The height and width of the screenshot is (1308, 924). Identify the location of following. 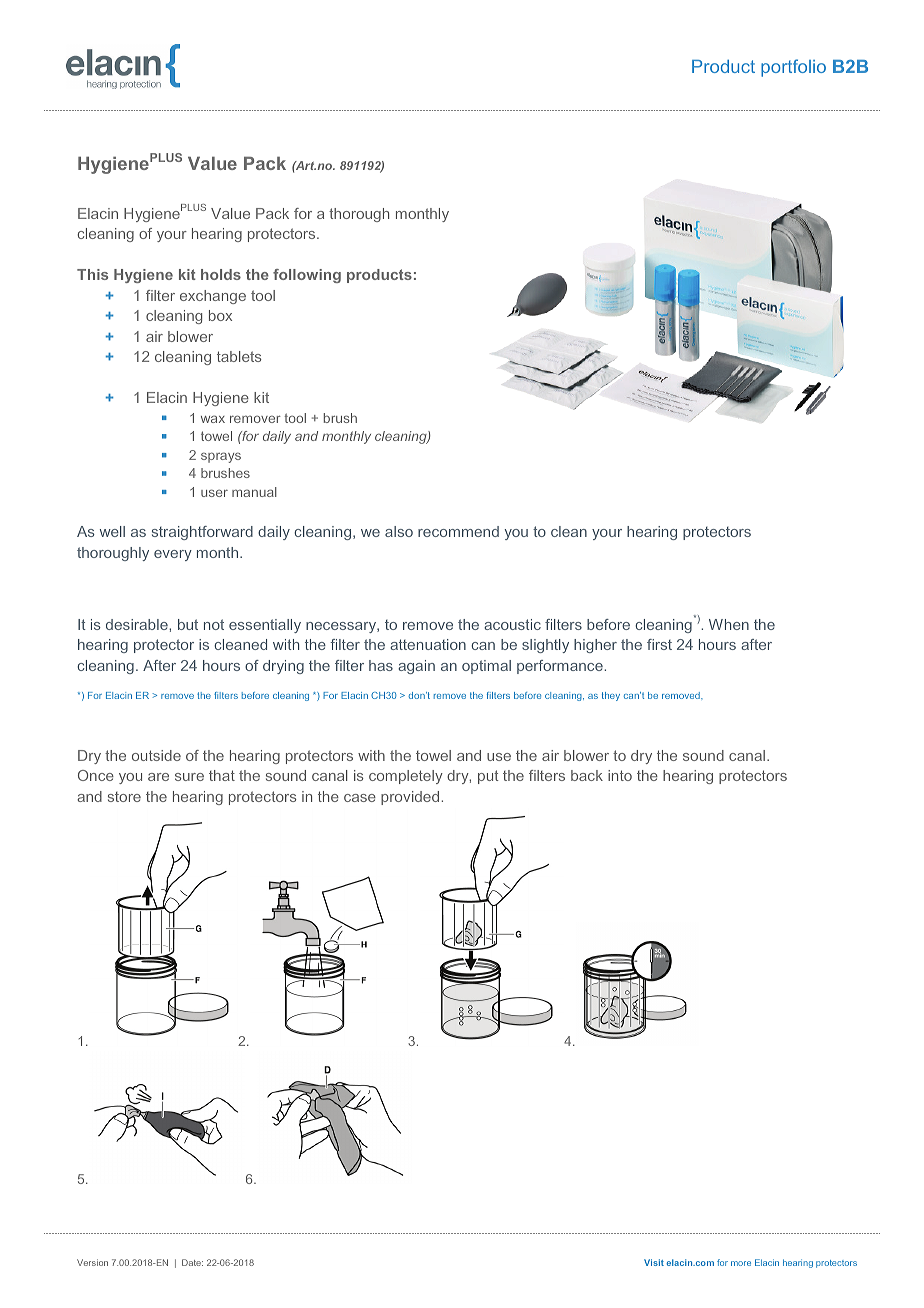
(307, 276).
